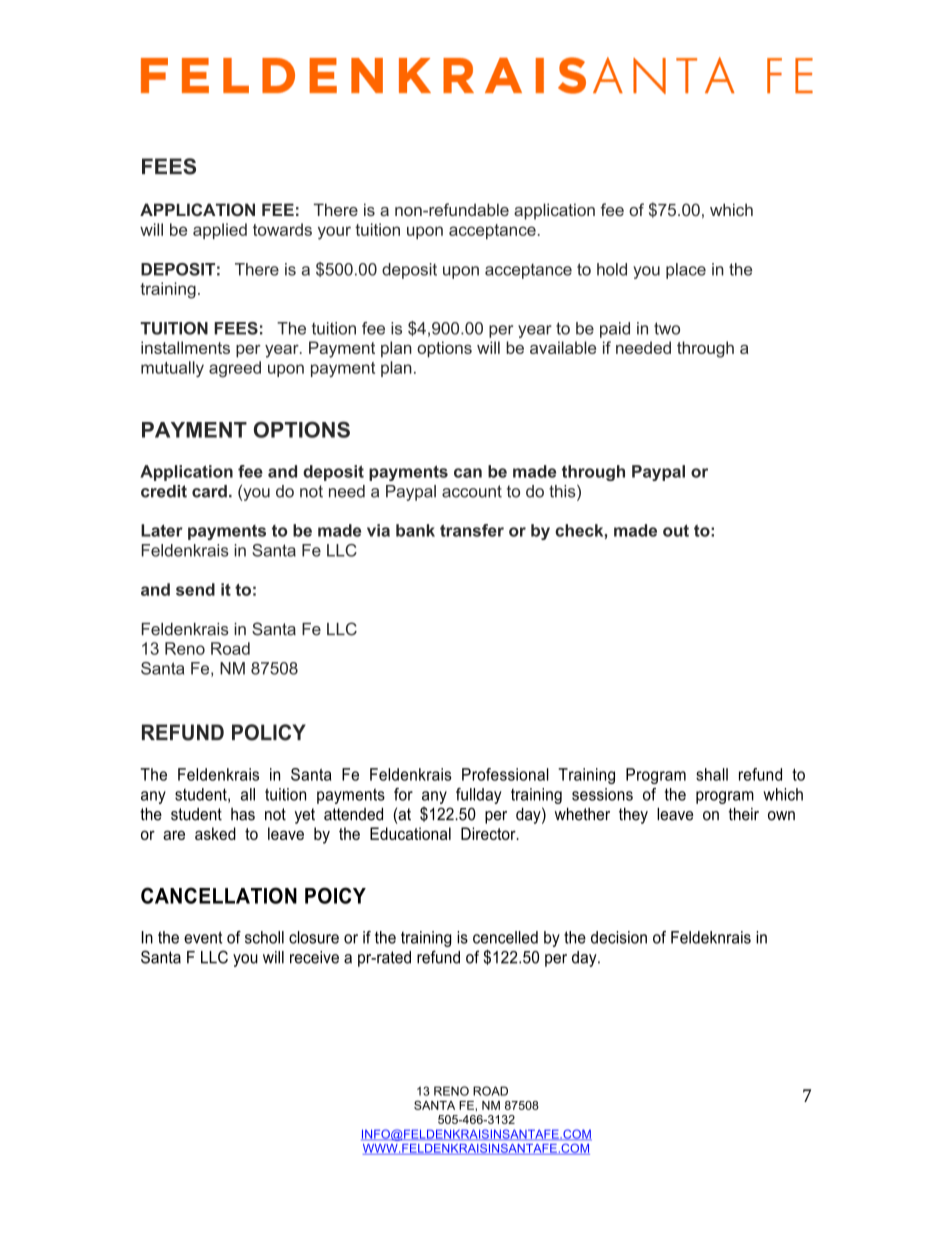  Describe the element at coordinates (472, 491) in the image. I see `account` at that location.
